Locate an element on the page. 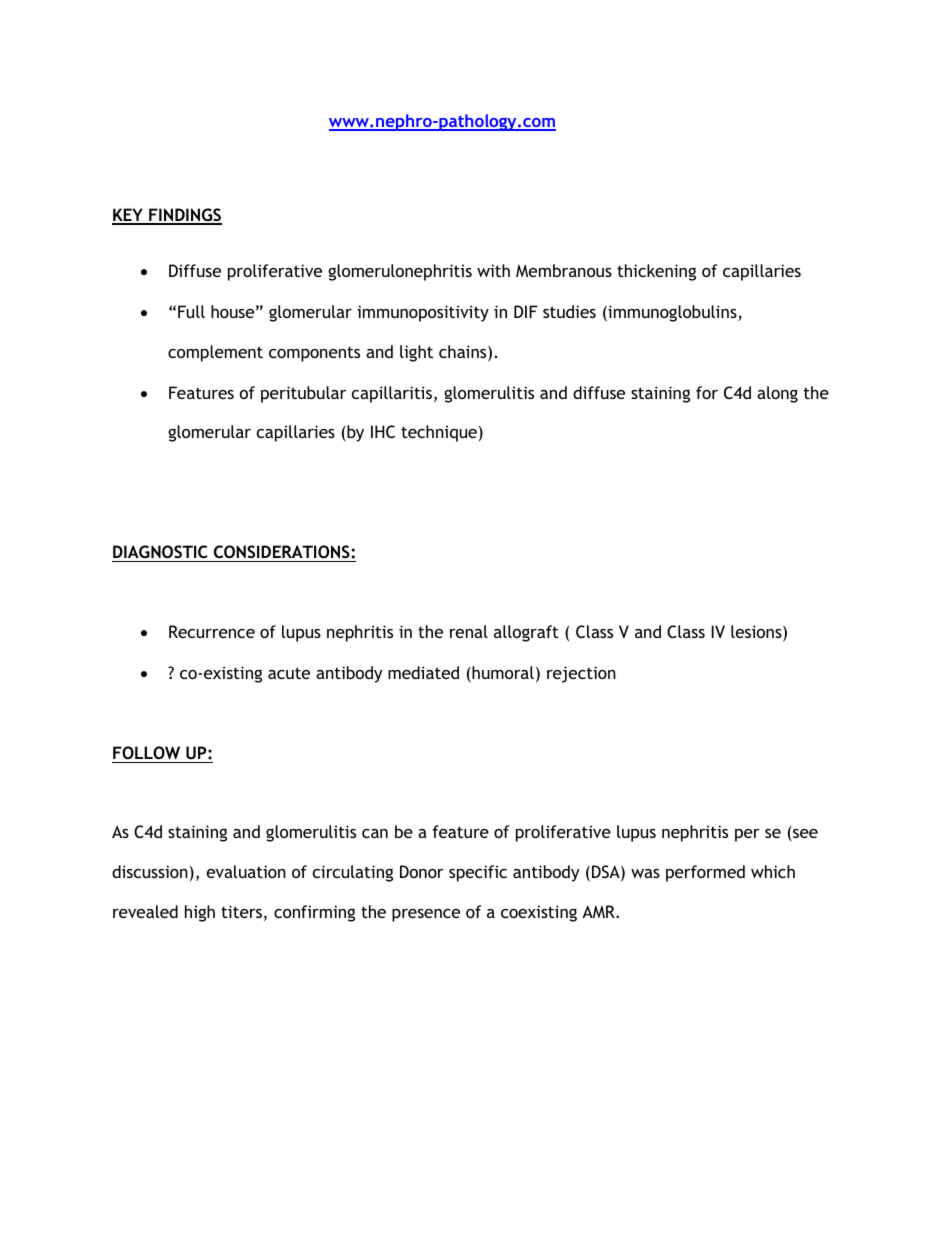  performed is located at coordinates (705, 873).
